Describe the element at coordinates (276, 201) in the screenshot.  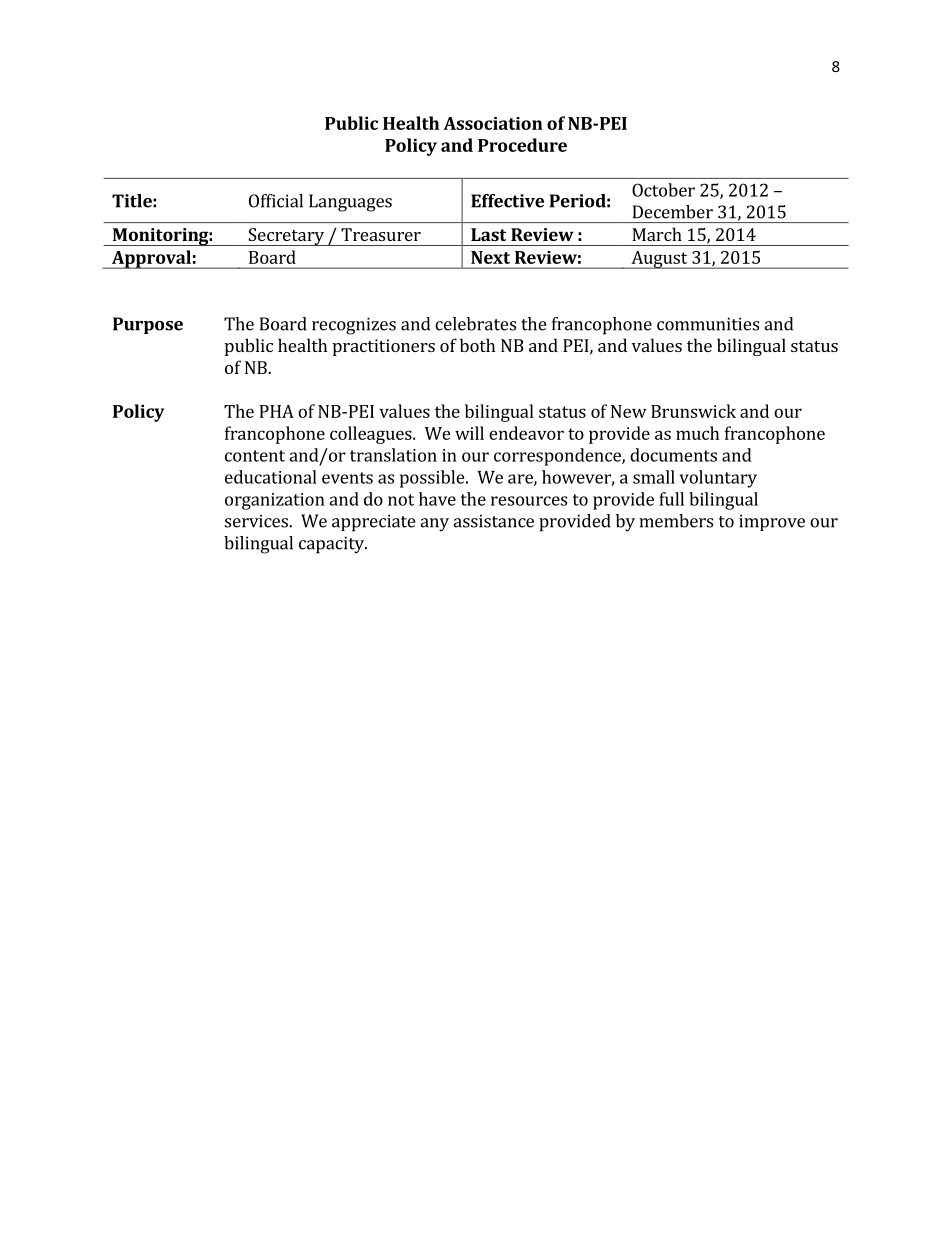
I see `Official` at that location.
